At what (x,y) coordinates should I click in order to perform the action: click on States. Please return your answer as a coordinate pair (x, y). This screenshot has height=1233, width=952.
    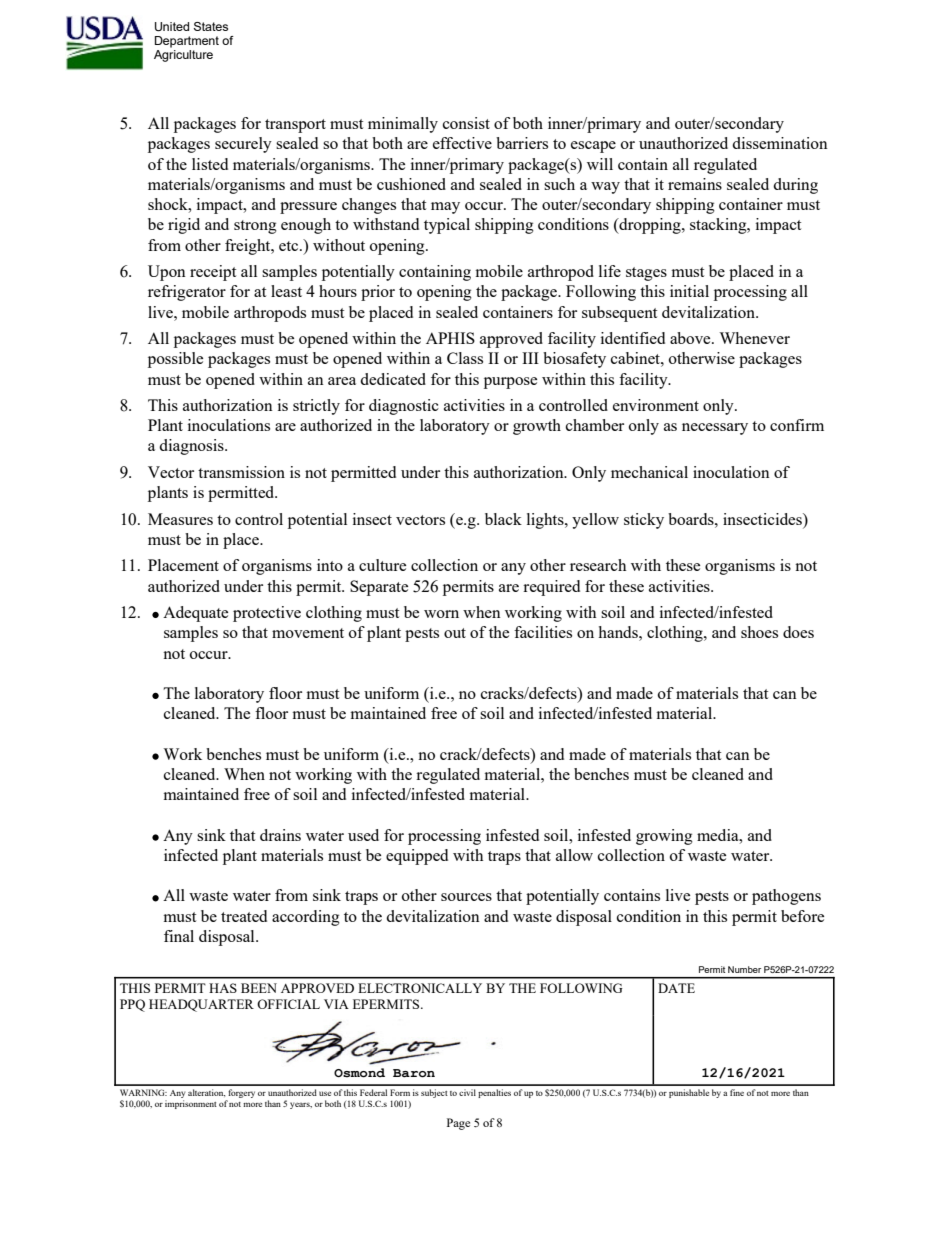
    Looking at the image, I should click on (211, 26).
